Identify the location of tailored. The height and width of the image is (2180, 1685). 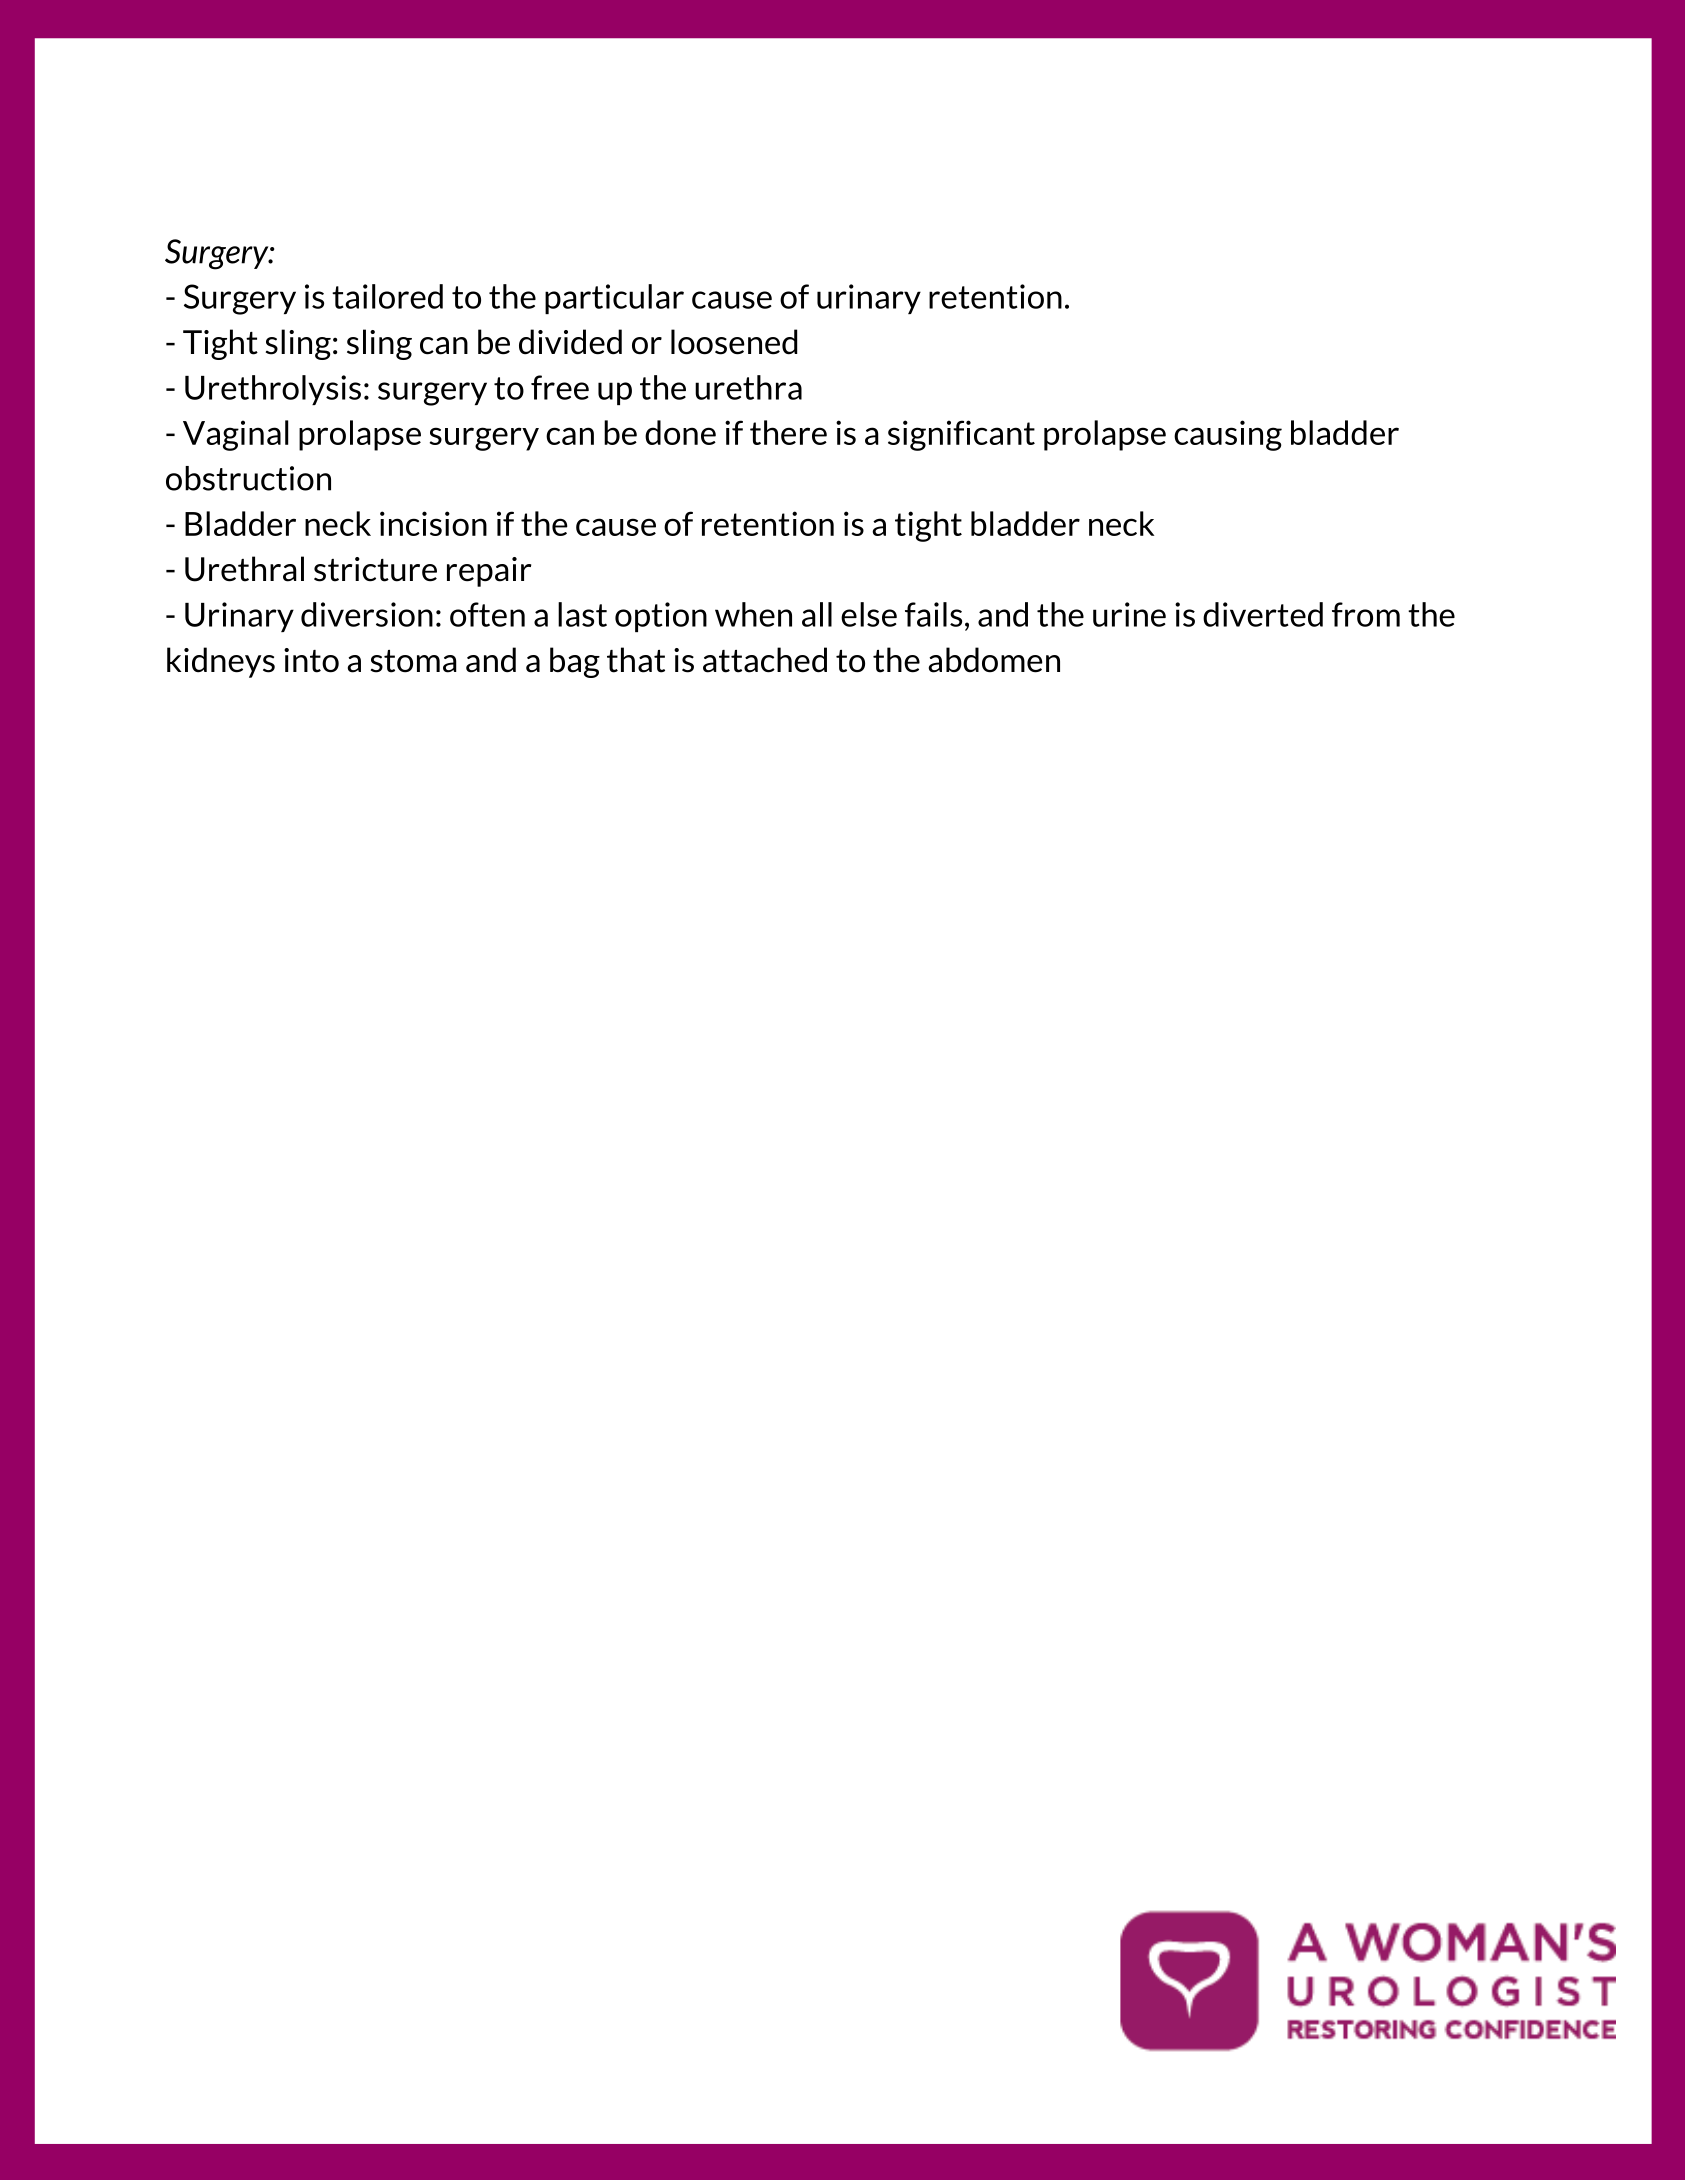
(387, 296).
